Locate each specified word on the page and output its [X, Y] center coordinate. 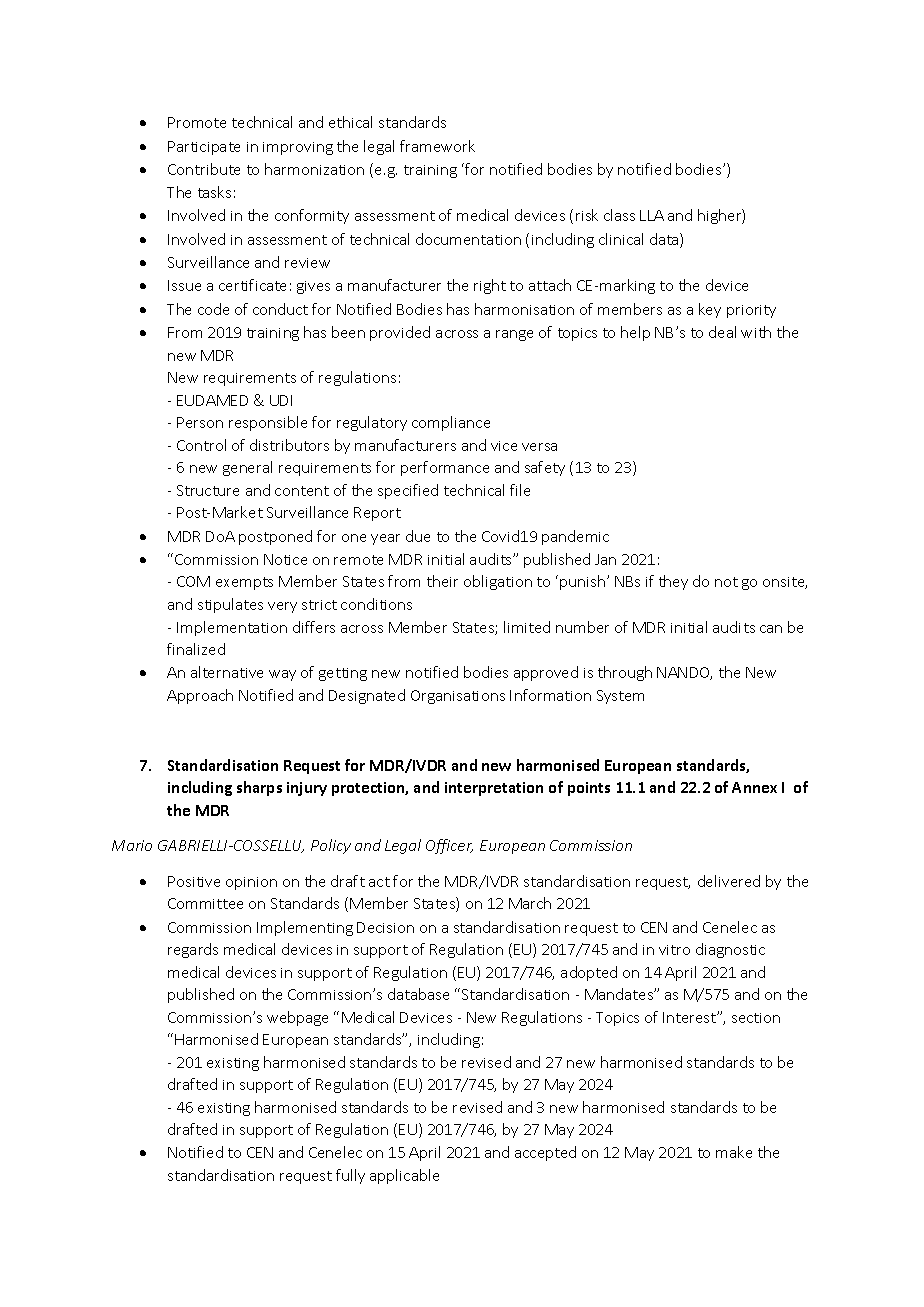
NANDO [684, 673]
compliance [451, 423]
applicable [404, 1176]
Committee [205, 903]
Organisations [458, 697]
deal [722, 332]
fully [350, 1176]
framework [437, 146]
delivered [729, 881]
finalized [196, 649]
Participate [204, 148]
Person [200, 422]
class [619, 215]
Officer [449, 846]
